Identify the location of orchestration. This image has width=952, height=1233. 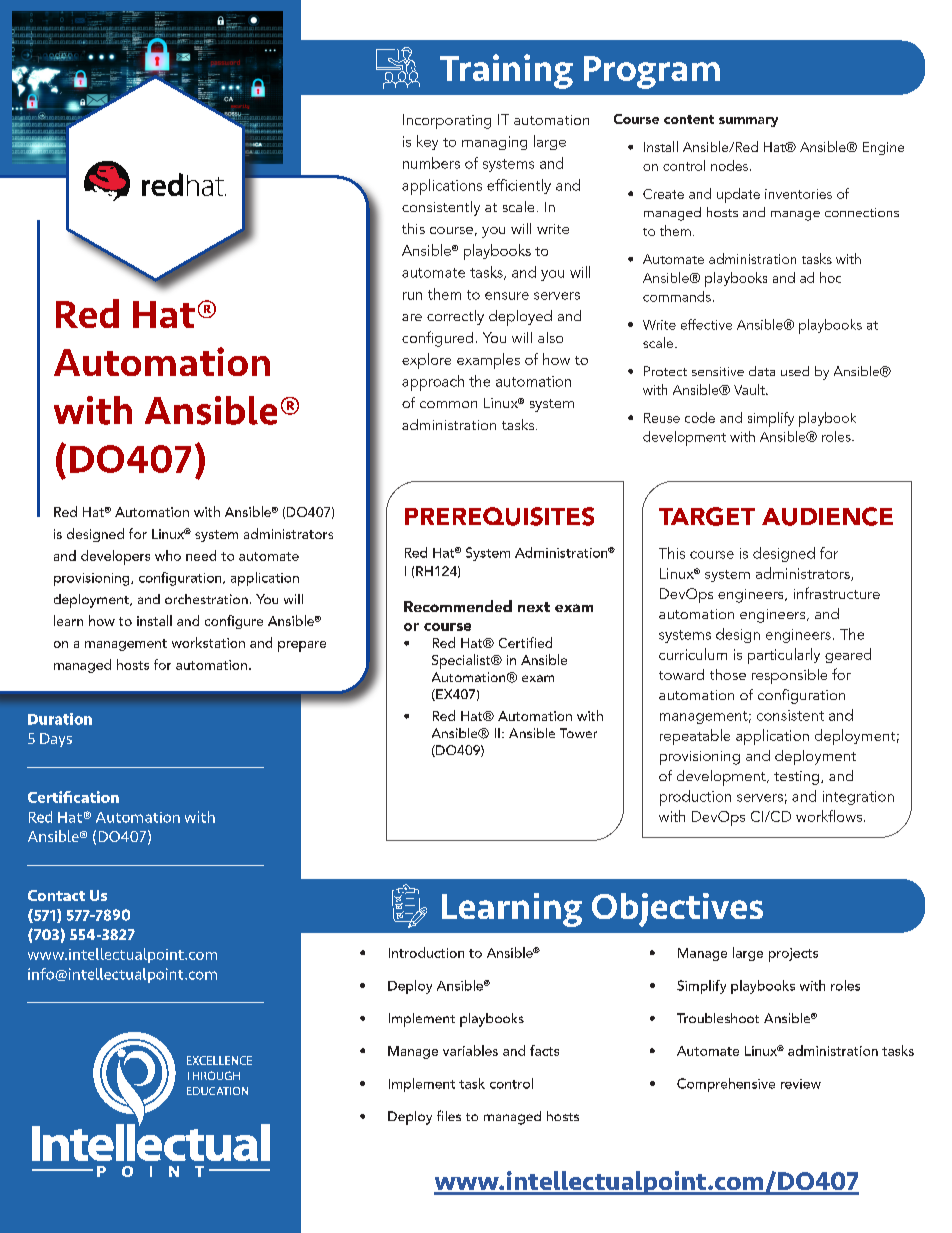
(206, 599).
